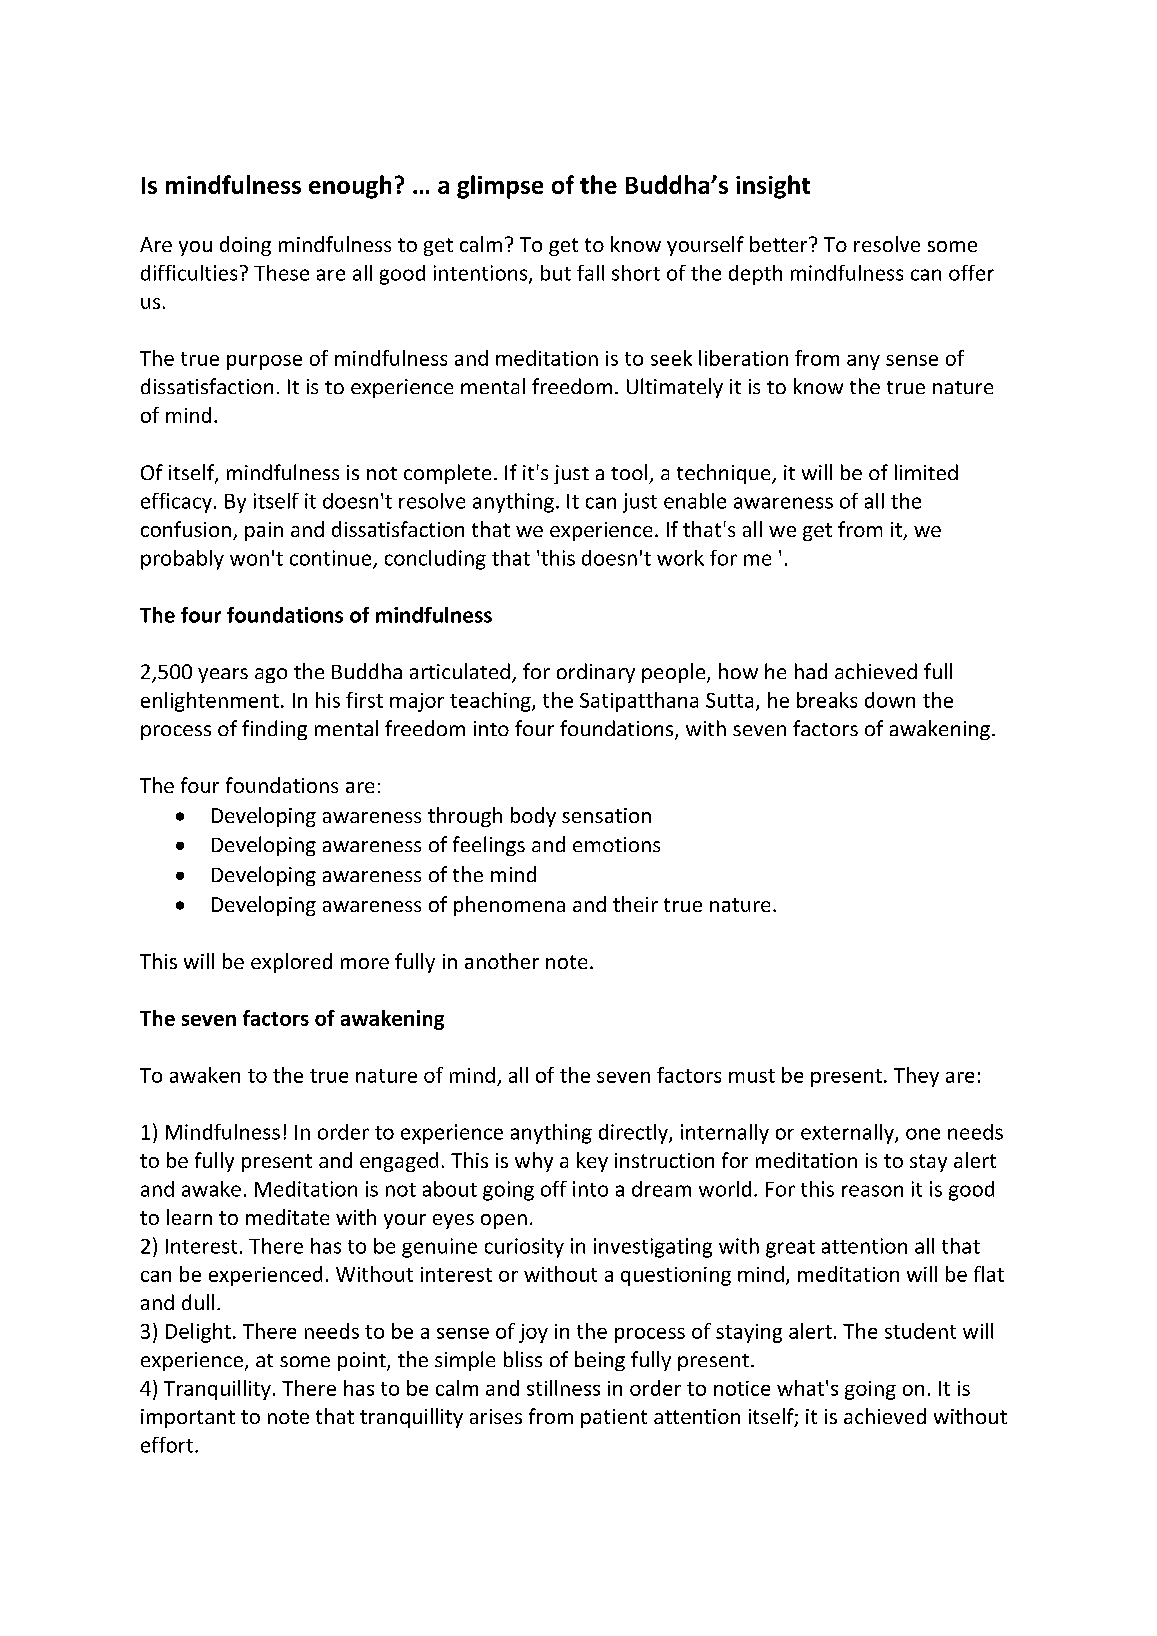 The height and width of the screenshot is (1636, 1157). What do you see at coordinates (629, 472) in the screenshot?
I see `tool` at bounding box center [629, 472].
